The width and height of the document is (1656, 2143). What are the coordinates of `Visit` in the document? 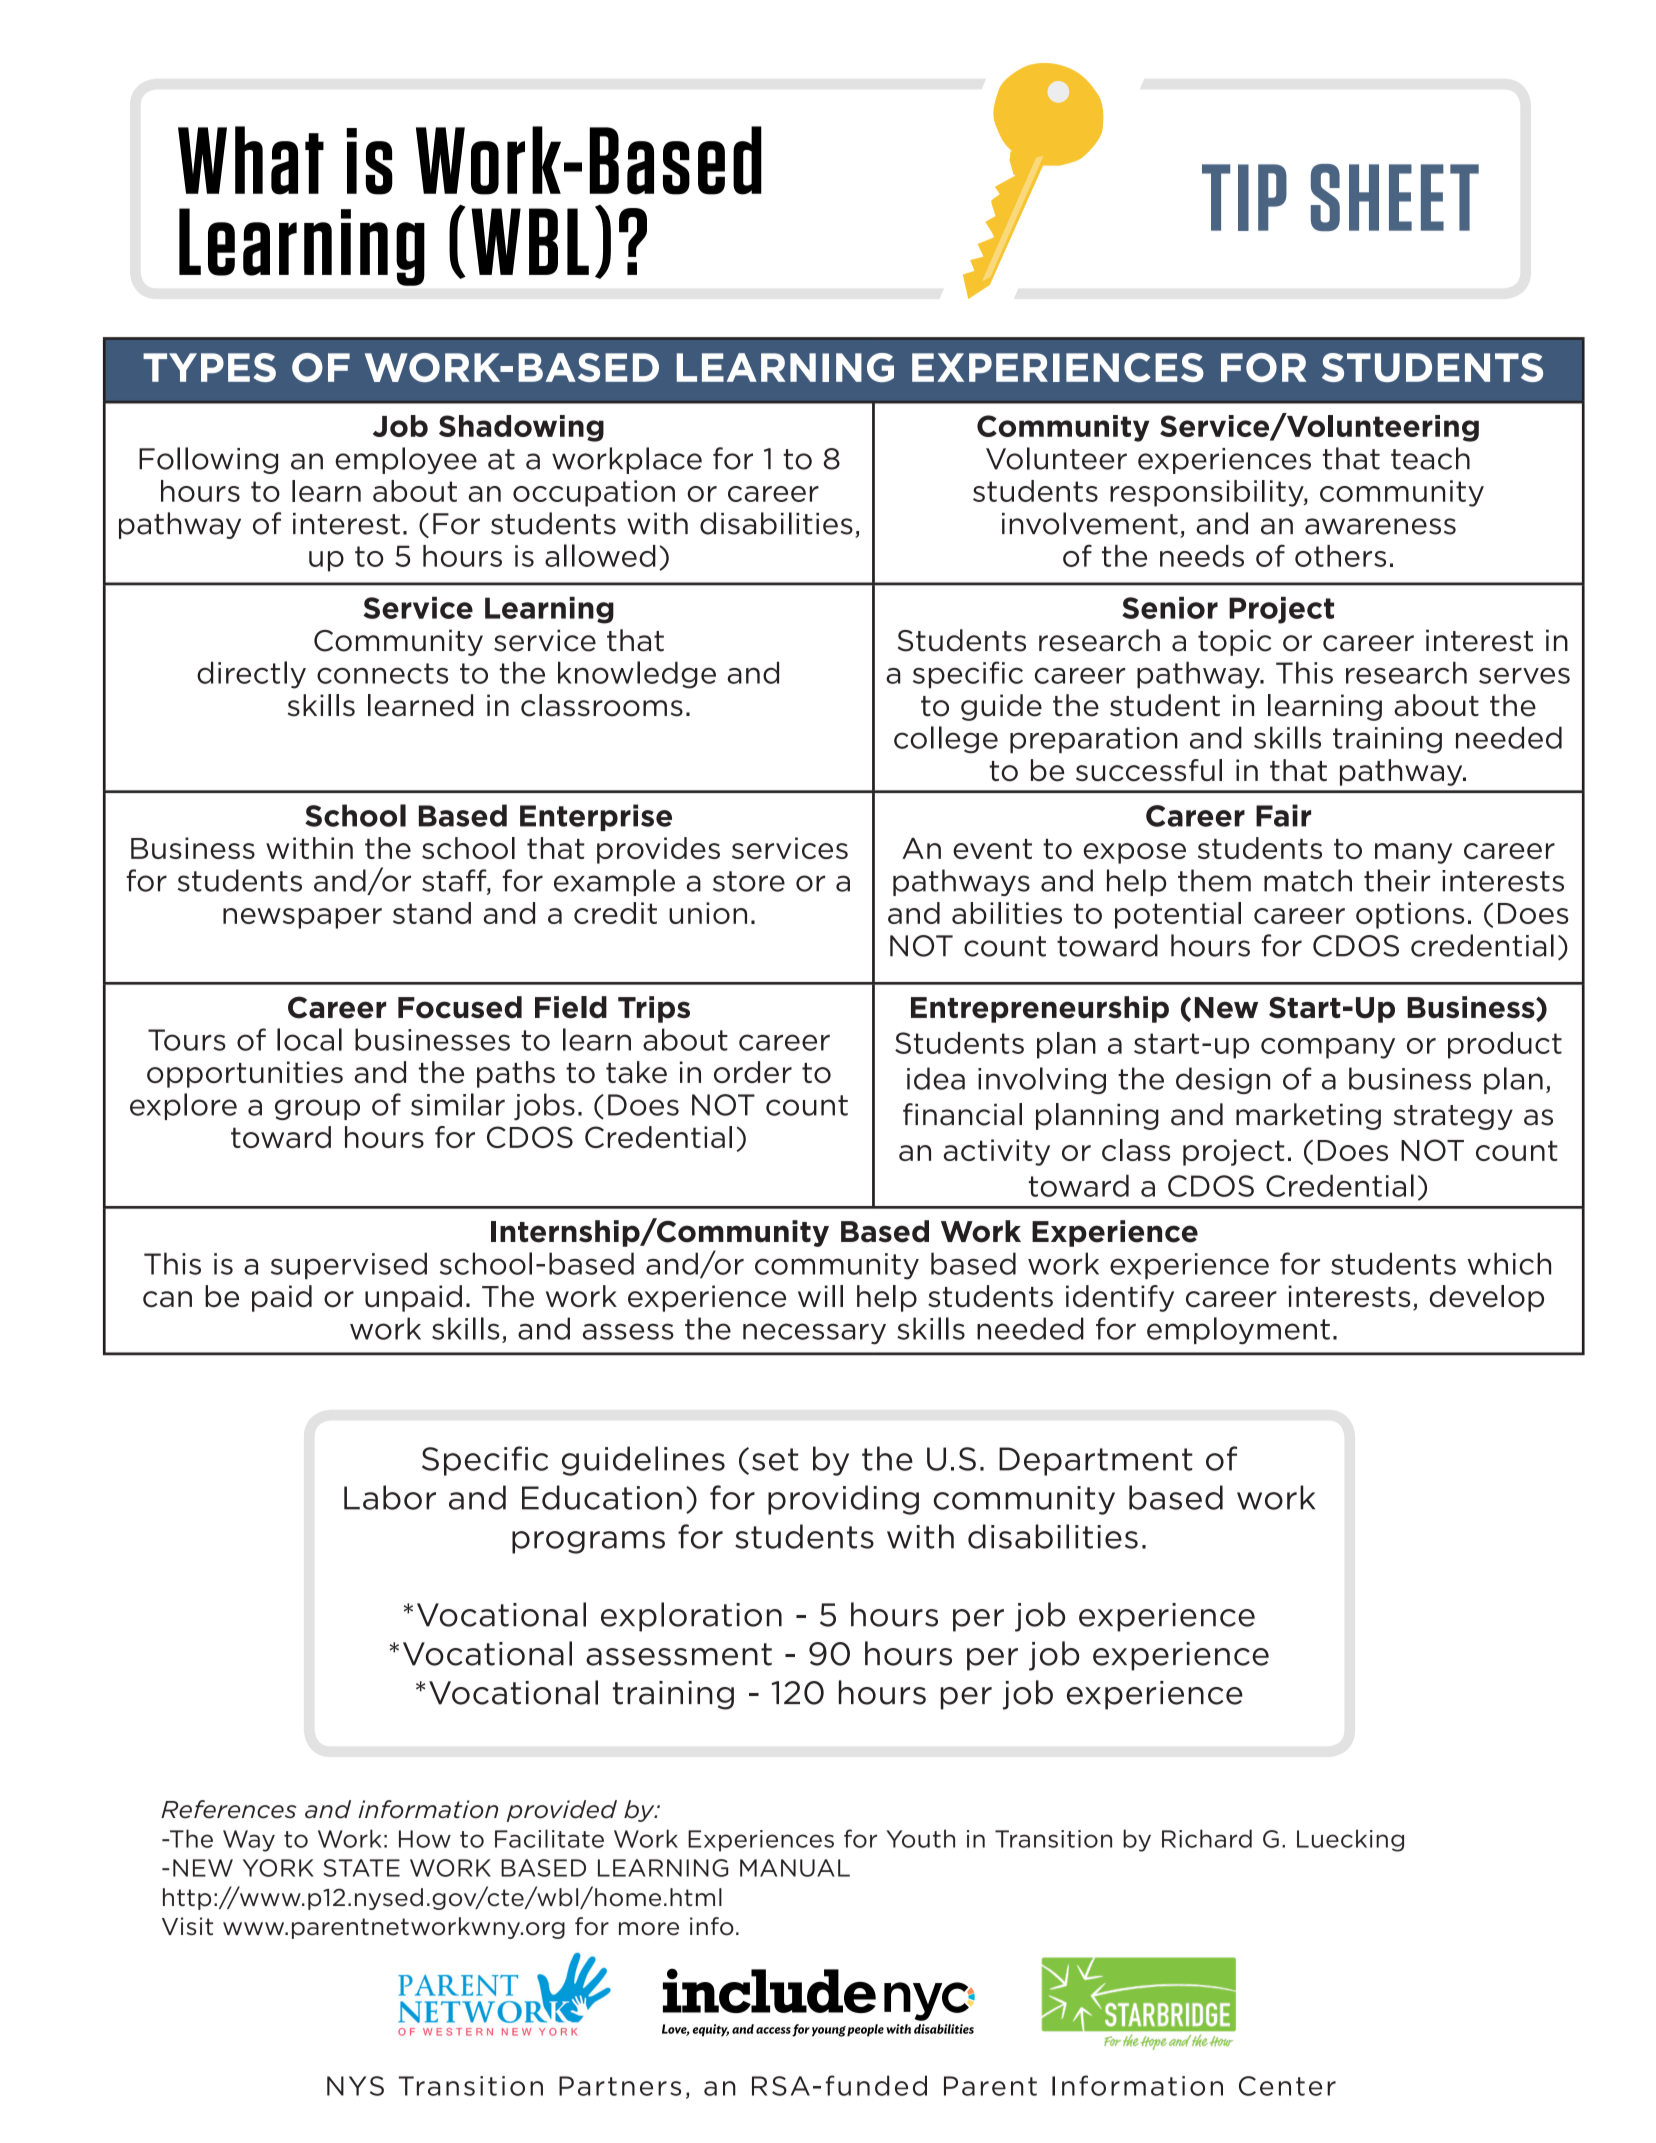 It's located at (187, 1926).
